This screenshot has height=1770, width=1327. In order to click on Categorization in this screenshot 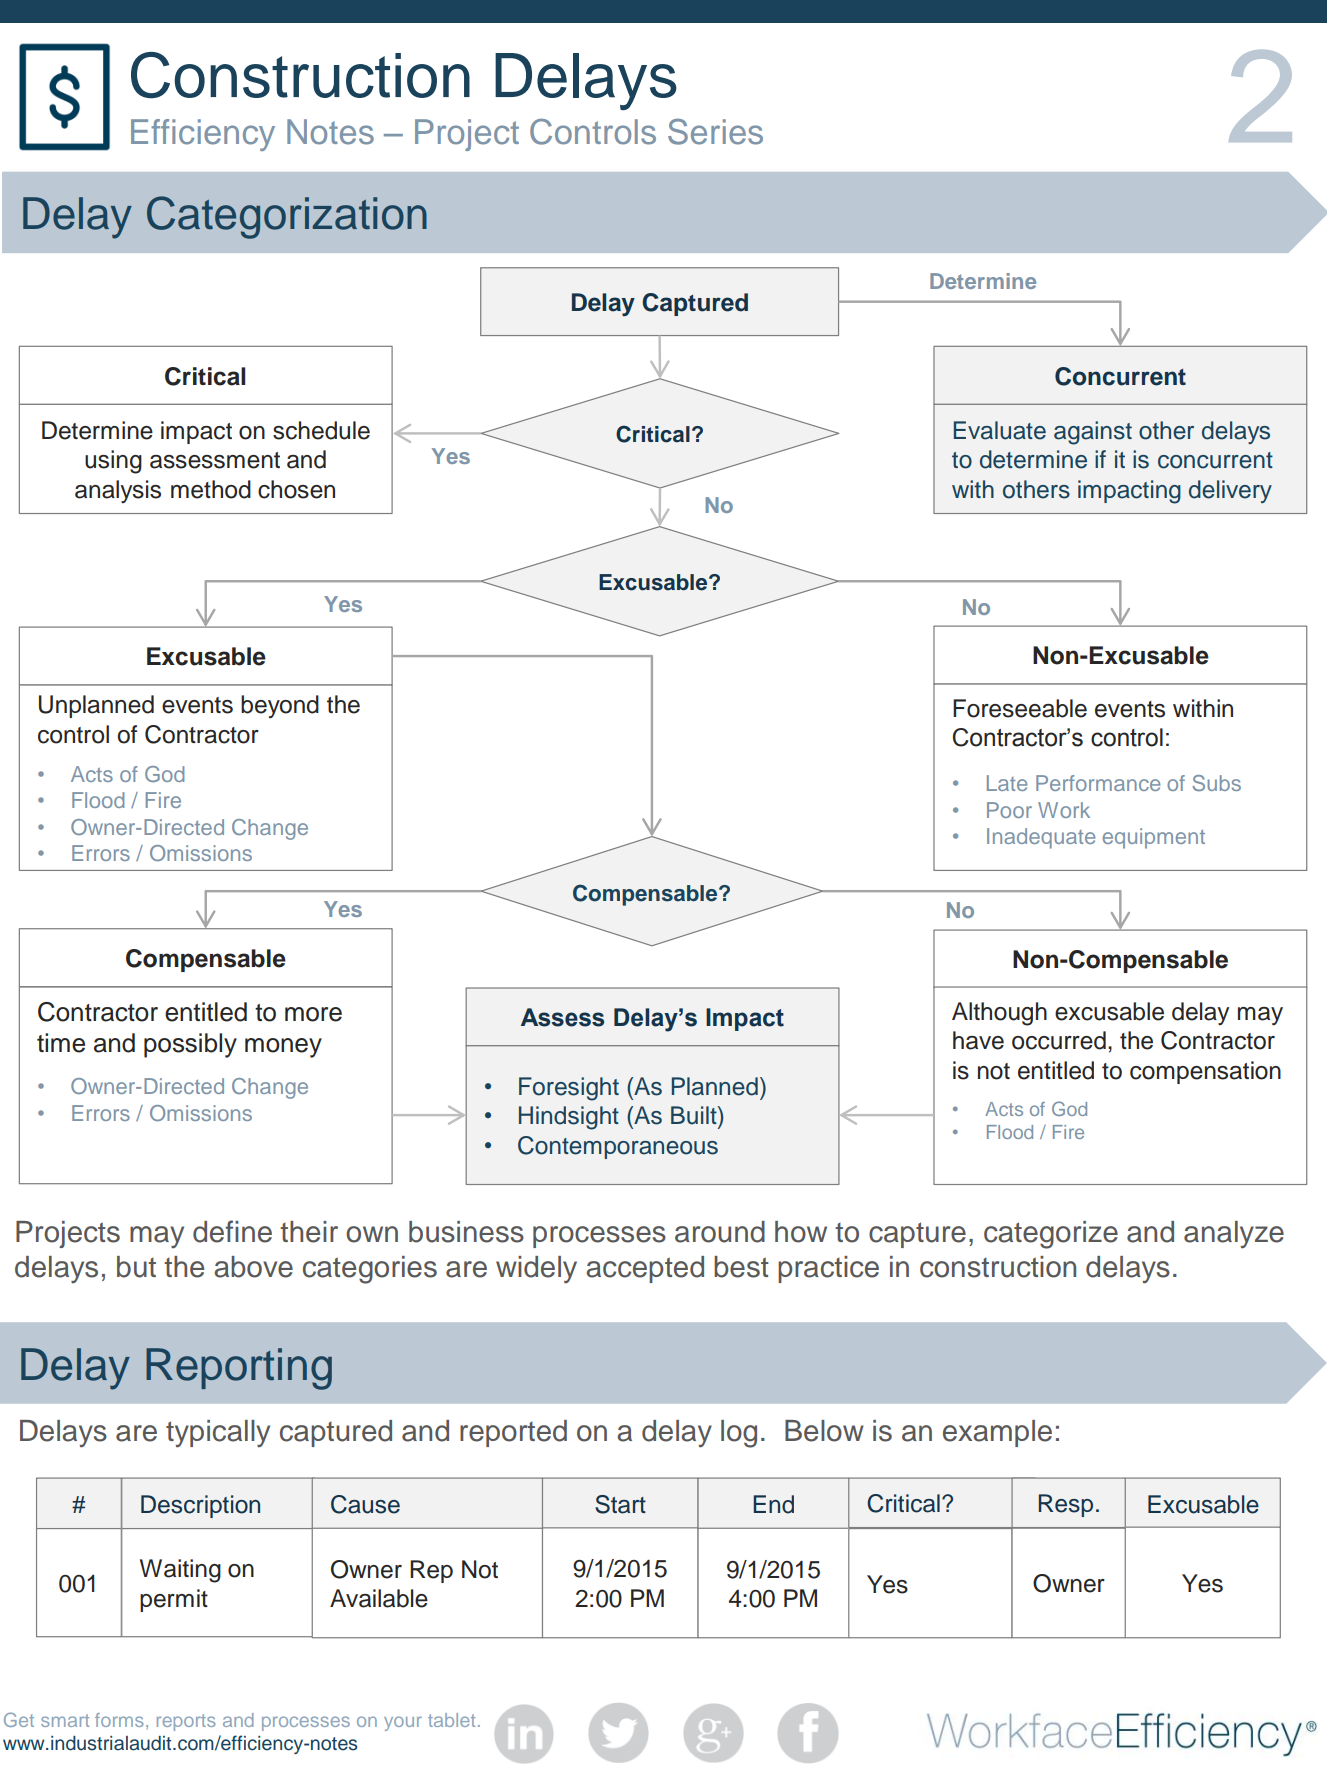, I will do `click(287, 217)`.
